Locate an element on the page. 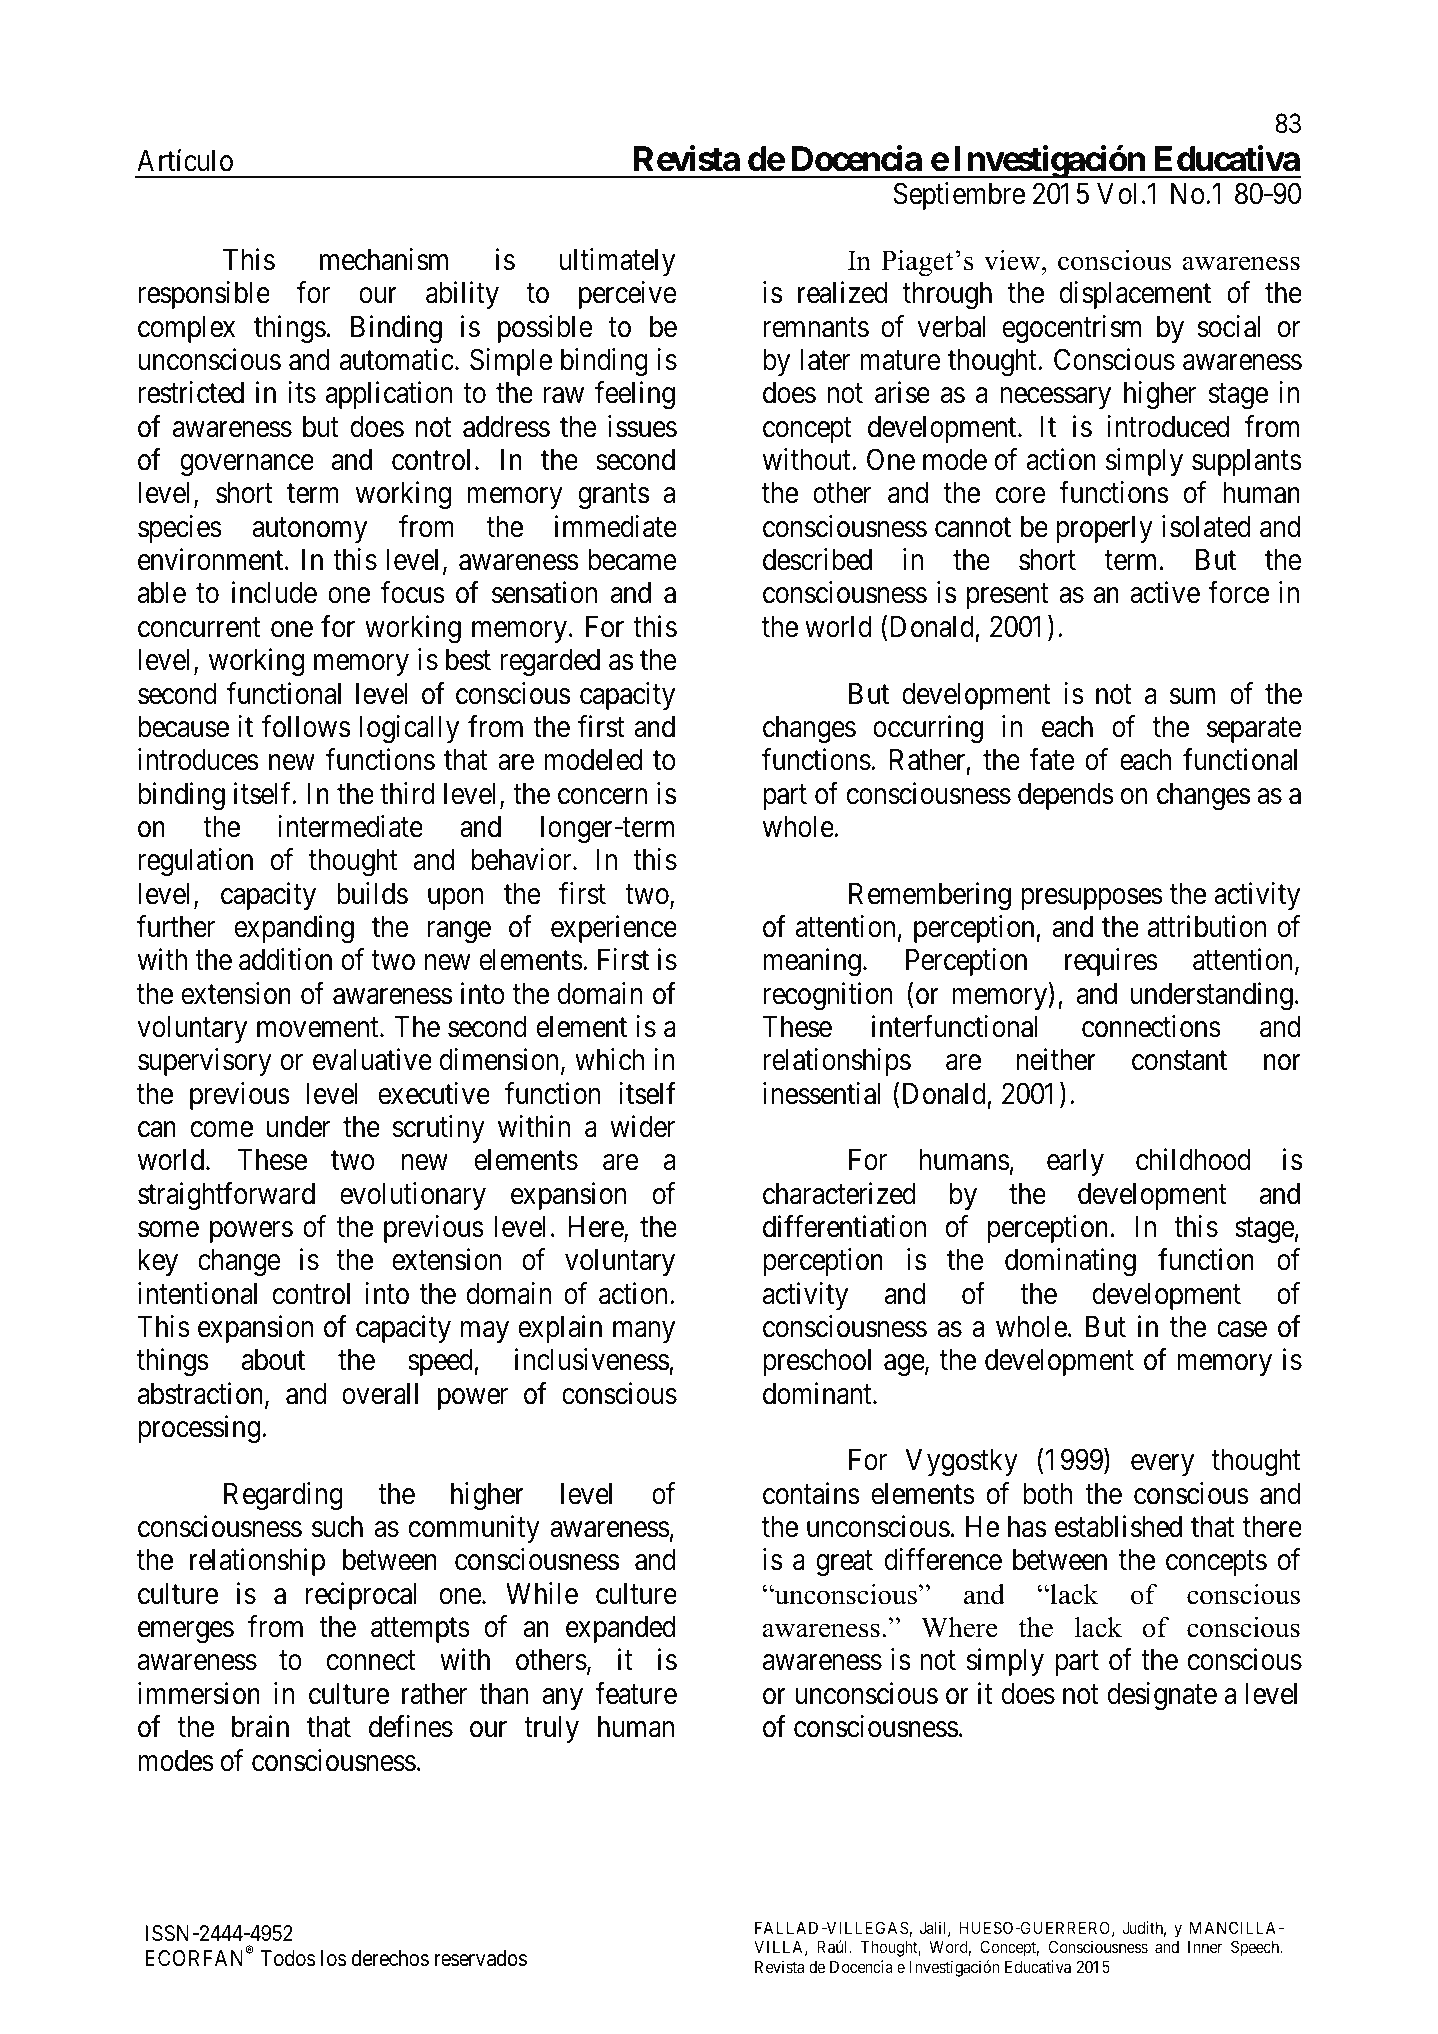  case is located at coordinates (1242, 1330).
